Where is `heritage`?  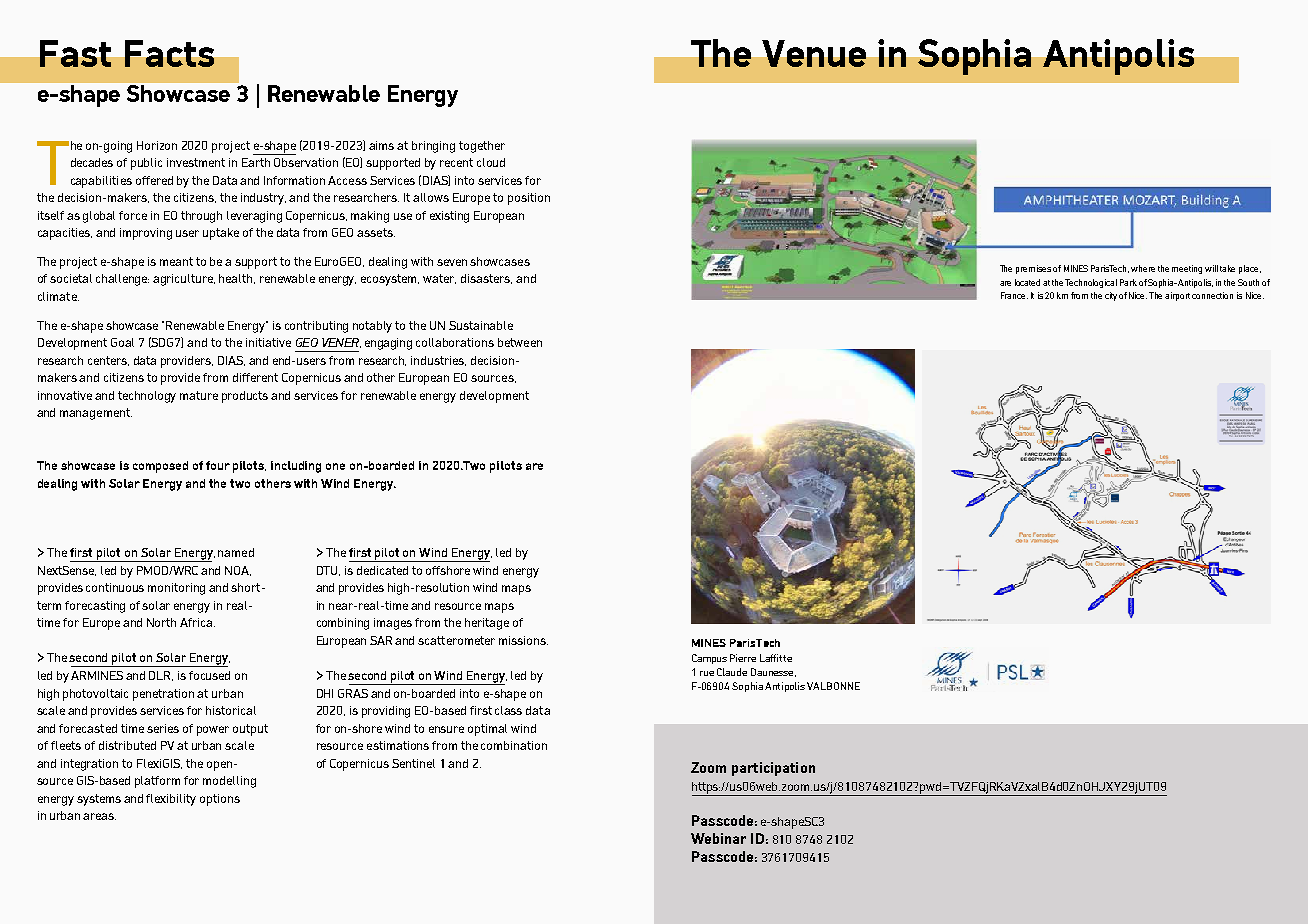
heritage is located at coordinates (487, 624).
